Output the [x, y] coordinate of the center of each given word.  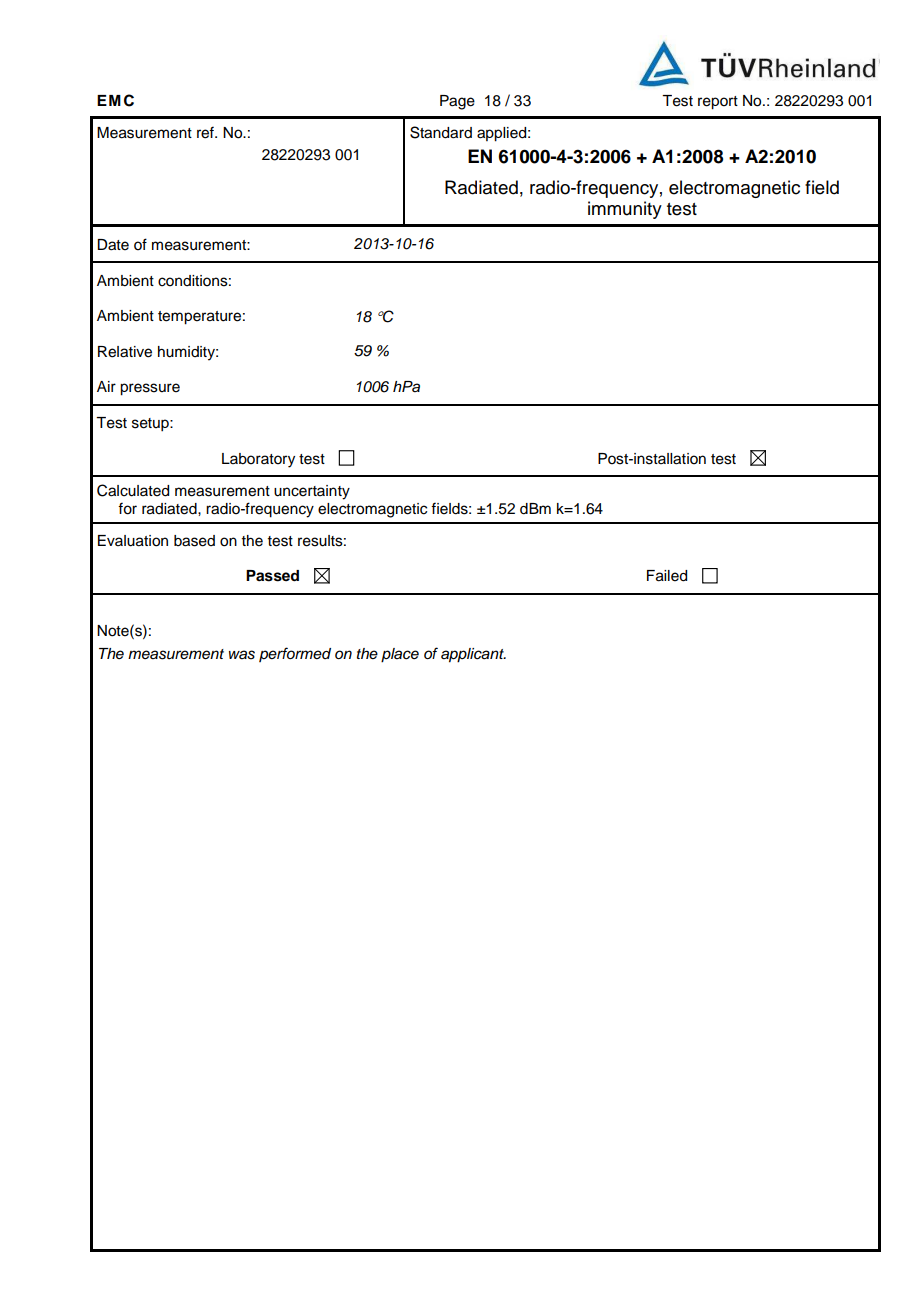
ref [206, 132]
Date [113, 245]
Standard [441, 132]
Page [457, 102]
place [400, 655]
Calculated [133, 490]
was [242, 655]
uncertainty [312, 492]
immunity [625, 210]
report [718, 103]
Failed [667, 576]
